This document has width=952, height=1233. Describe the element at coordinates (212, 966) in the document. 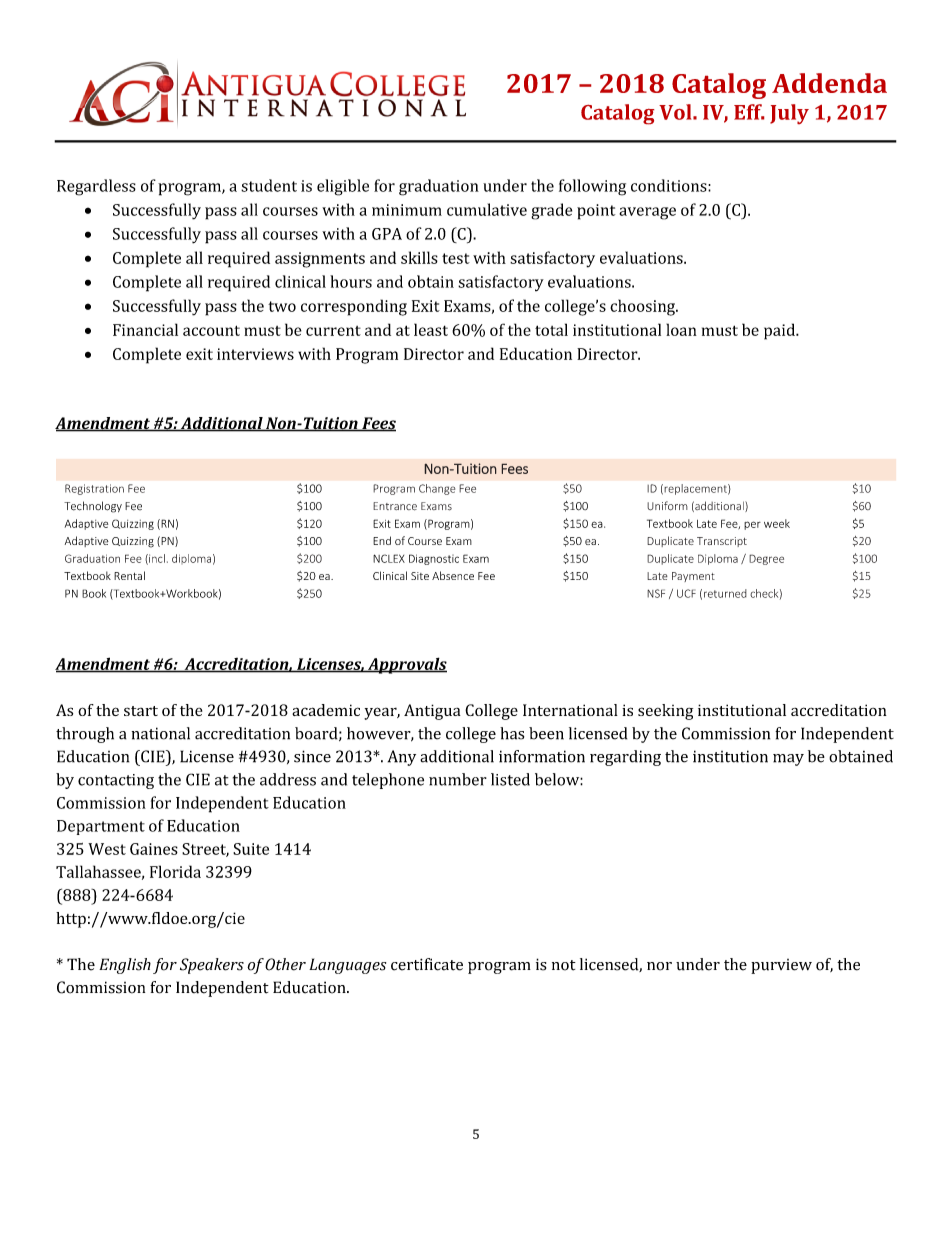

I see `Speakers` at that location.
